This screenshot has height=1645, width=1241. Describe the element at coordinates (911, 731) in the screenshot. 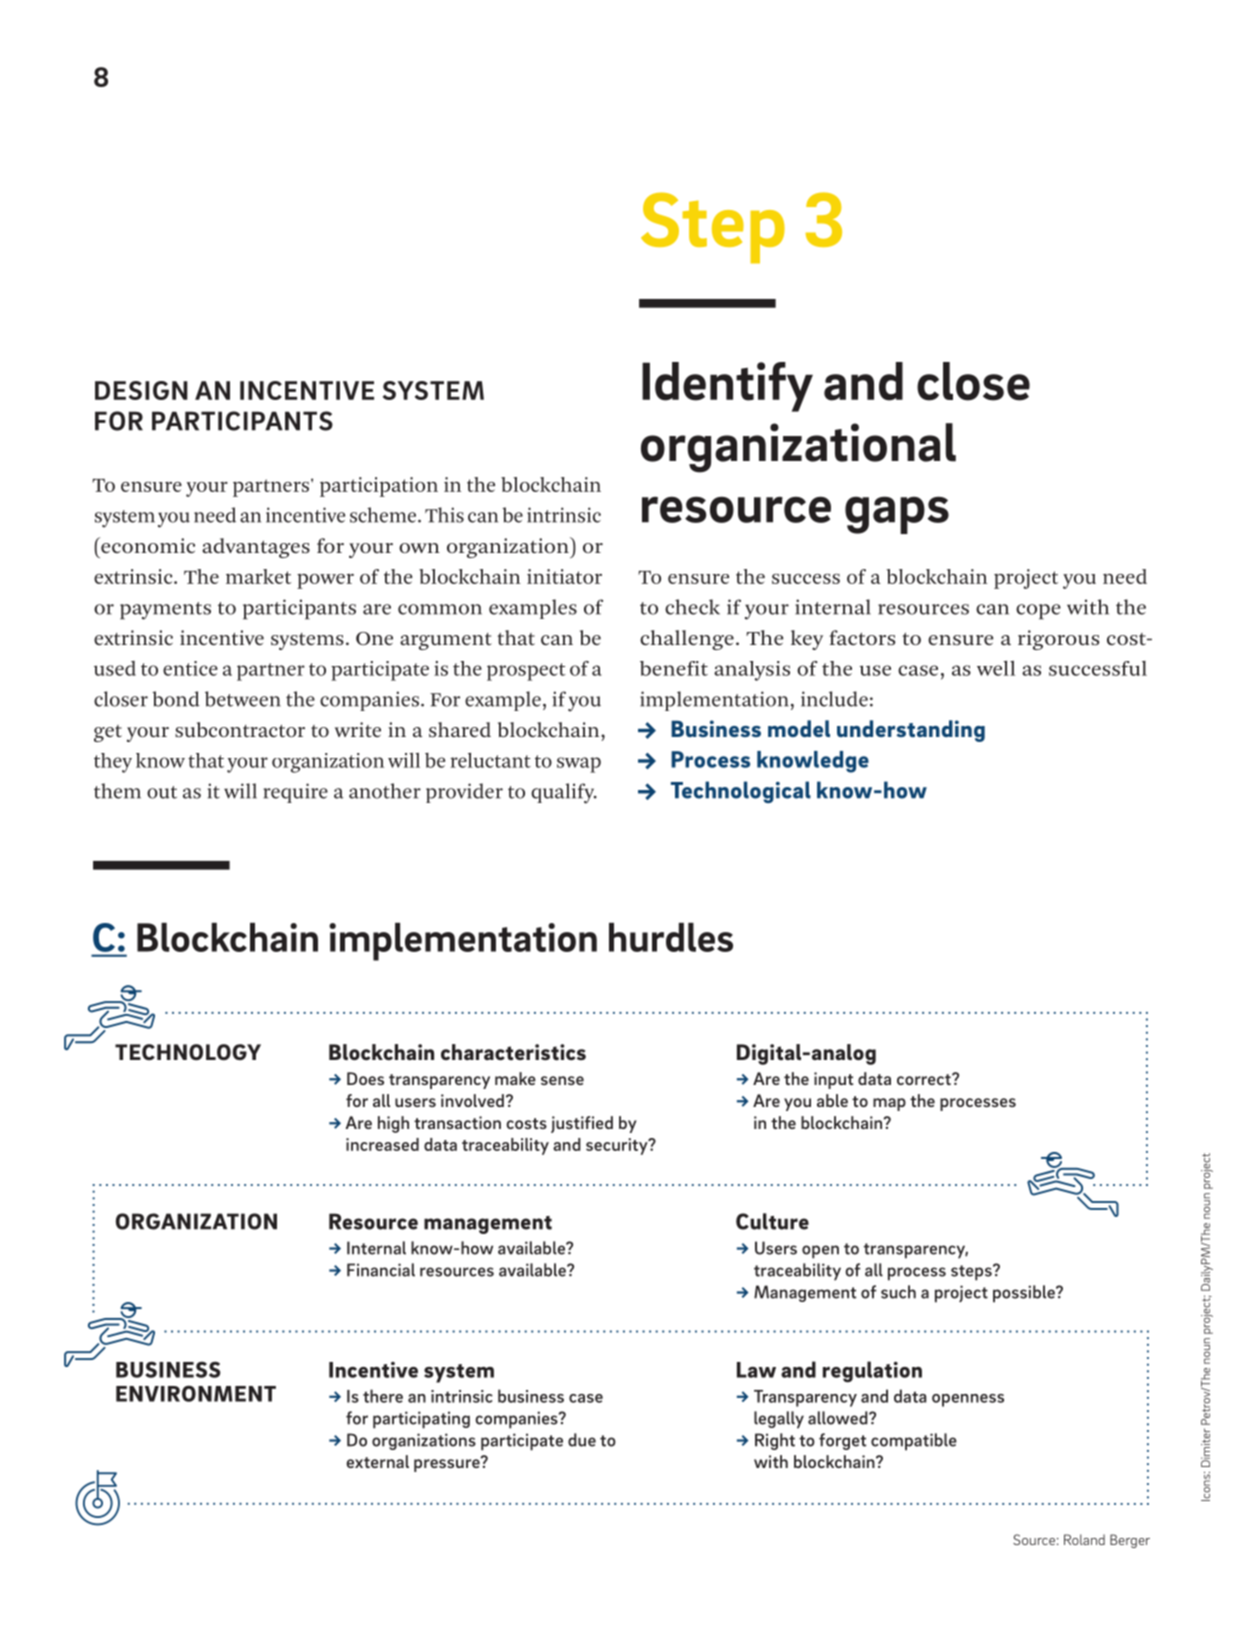

I see `understanding` at that location.
